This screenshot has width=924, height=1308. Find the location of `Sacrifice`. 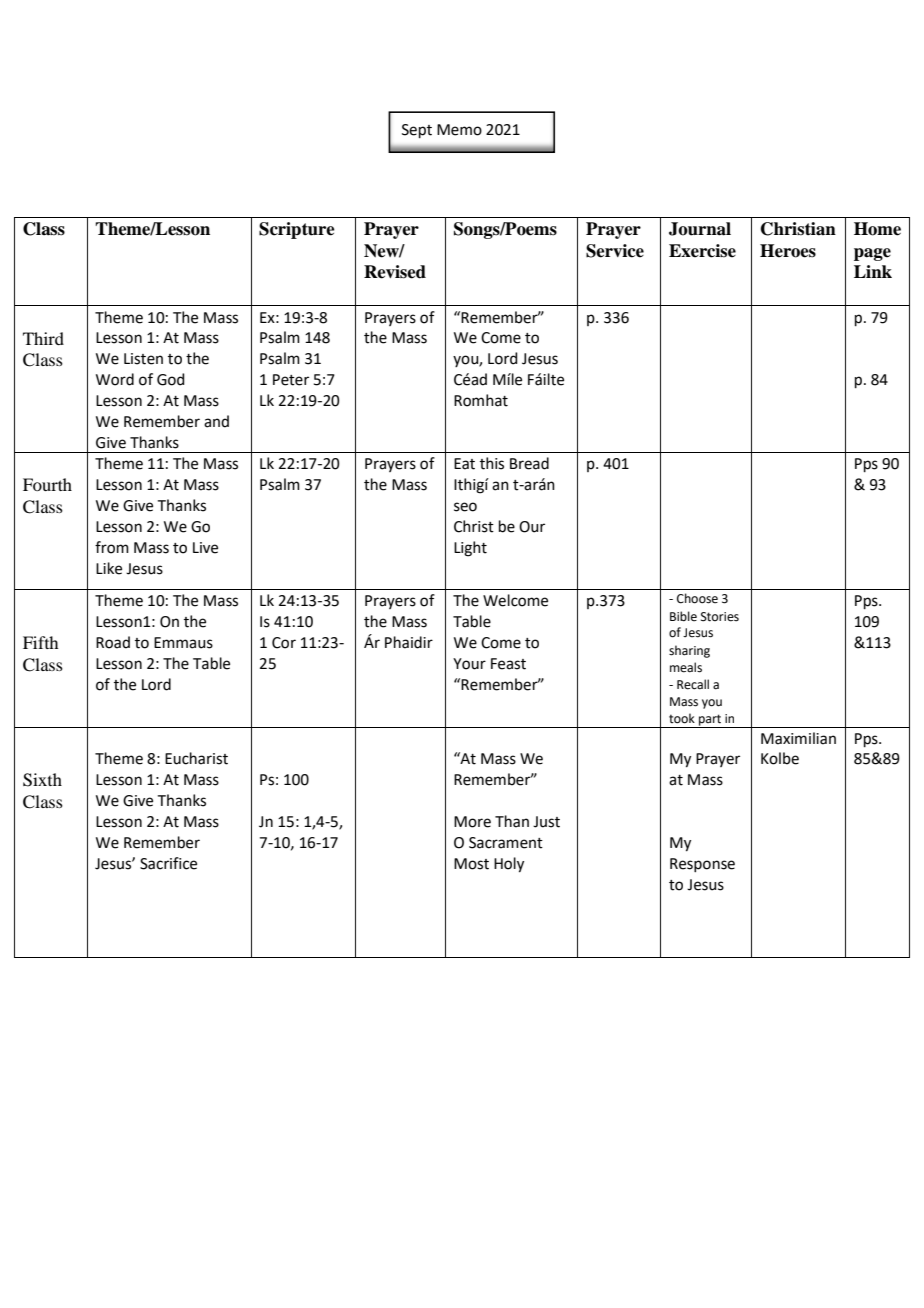

Sacrifice is located at coordinates (168, 863).
